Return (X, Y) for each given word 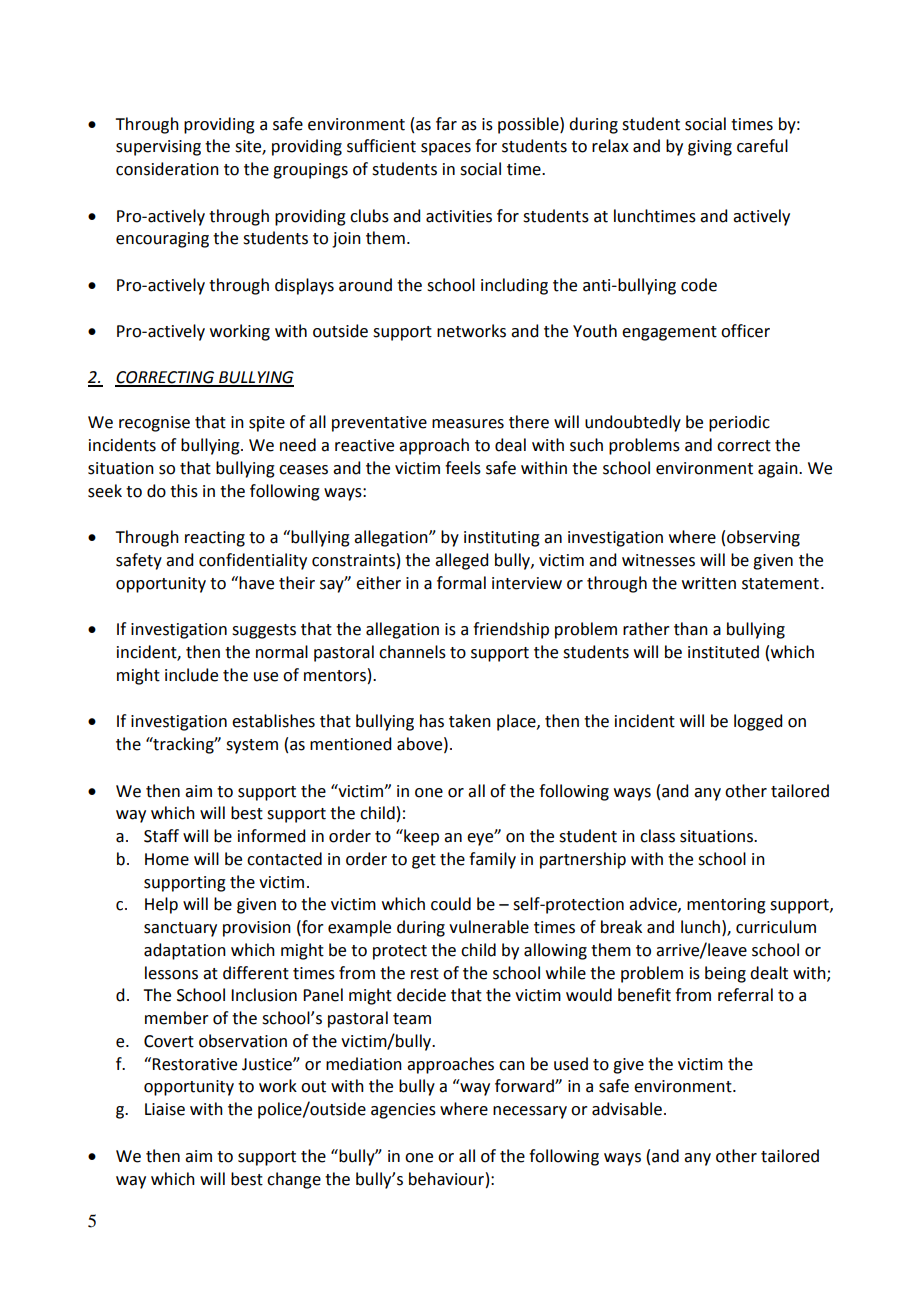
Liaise (165, 1109)
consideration (167, 169)
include (191, 675)
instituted (723, 652)
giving (710, 148)
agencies (403, 1111)
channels (412, 652)
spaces (446, 149)
